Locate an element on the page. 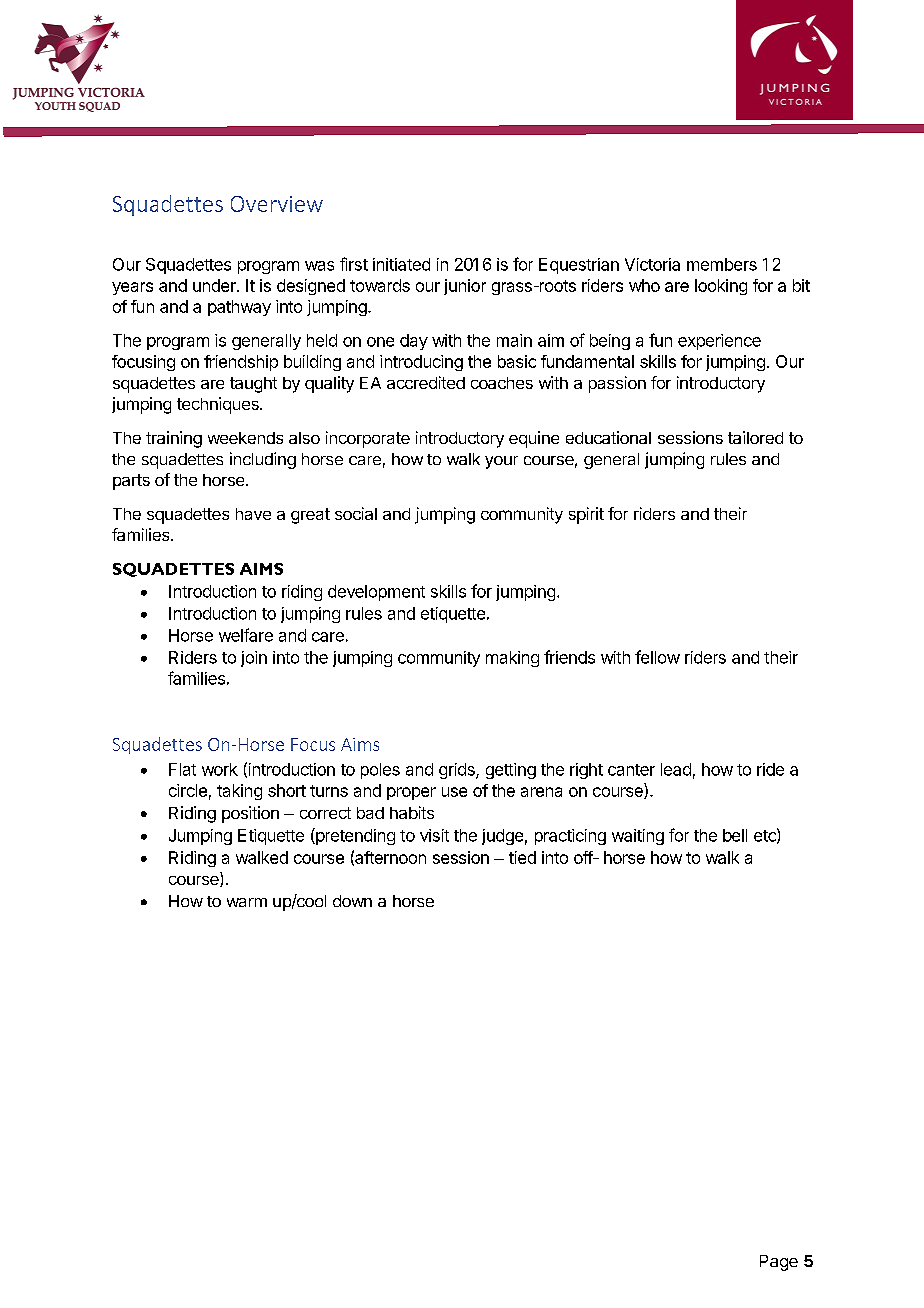 This image has width=924, height=1308. lead is located at coordinates (676, 769).
